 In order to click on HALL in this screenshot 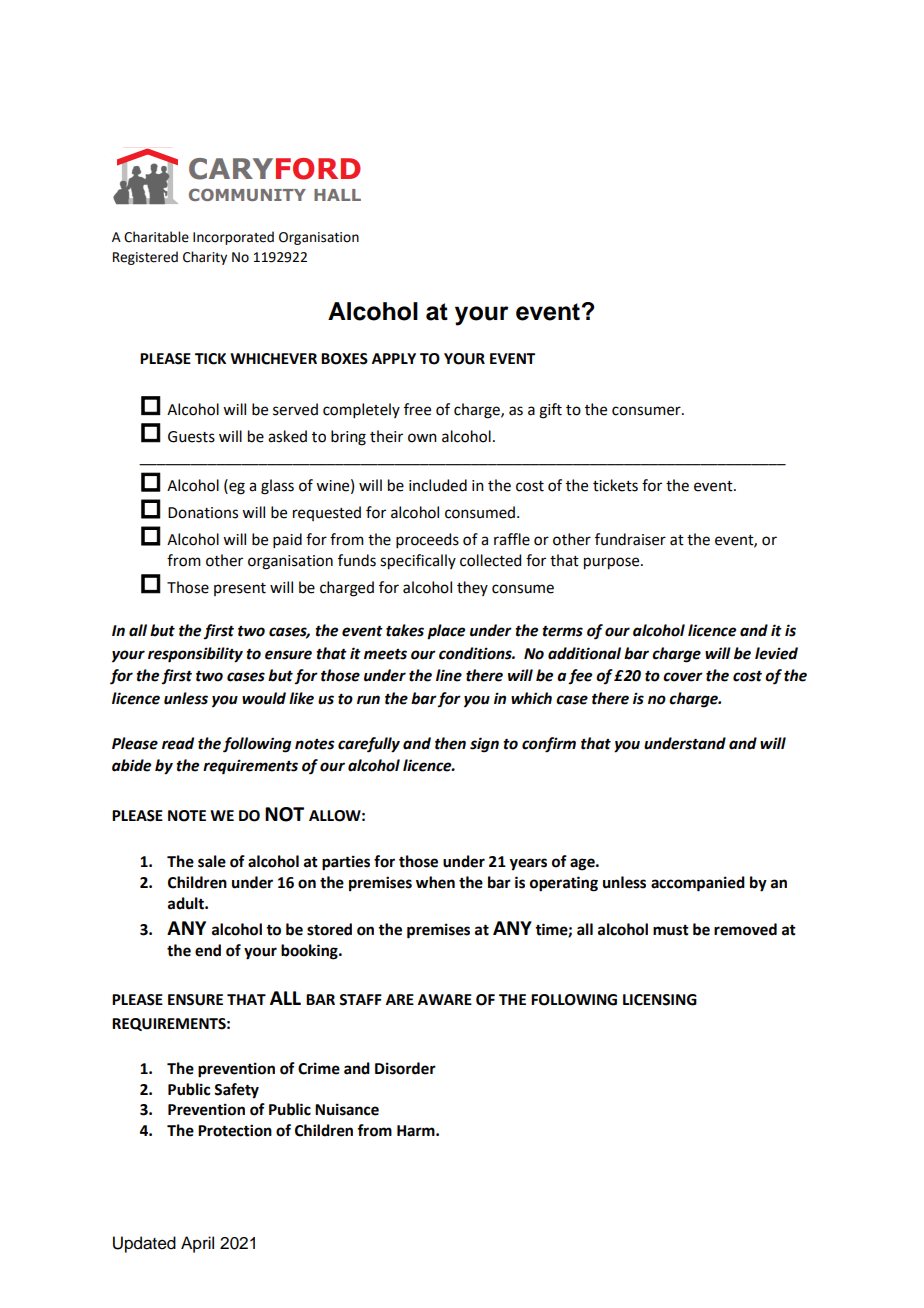, I will do `click(337, 195)`.
